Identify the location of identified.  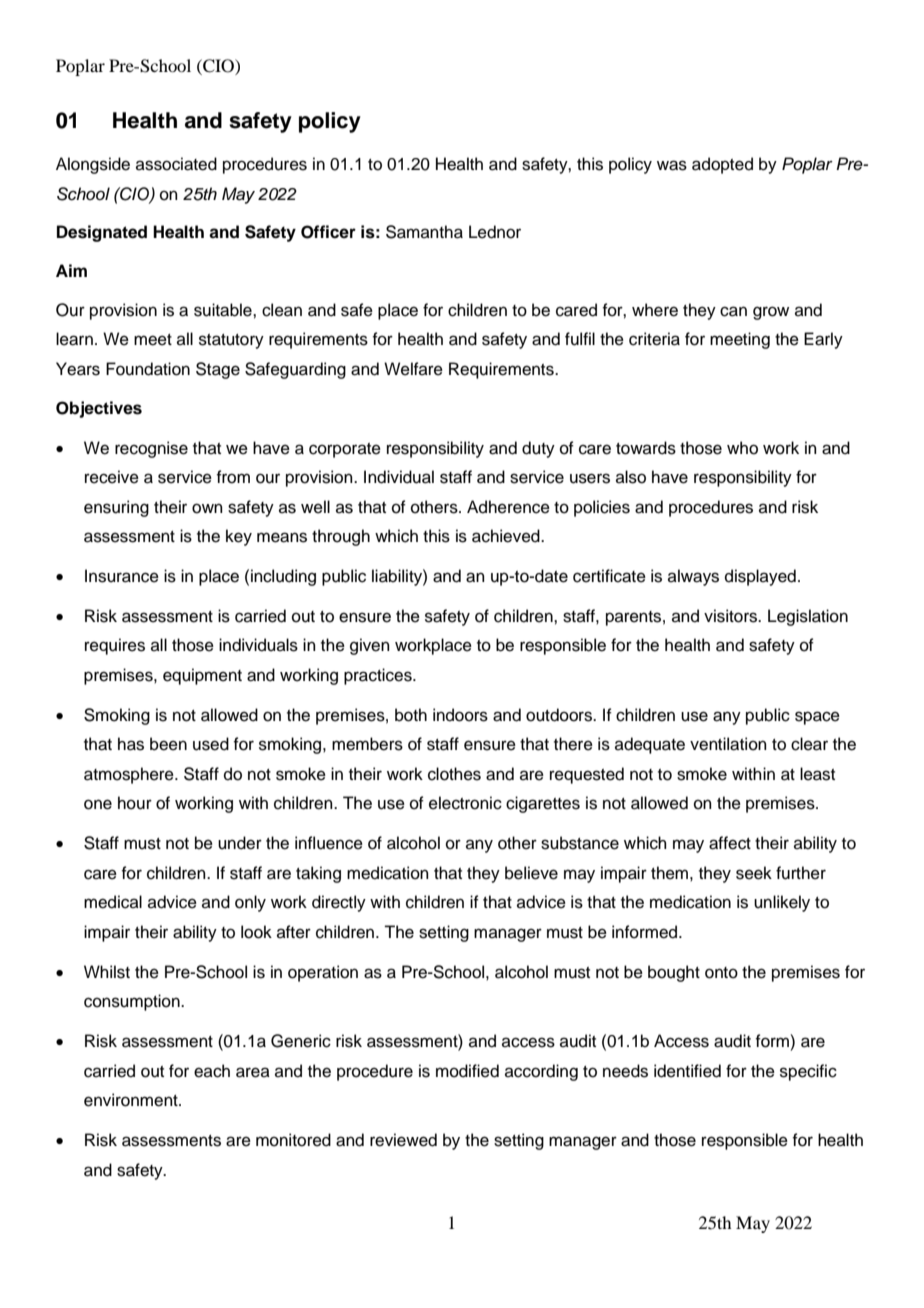
(687, 1071).
